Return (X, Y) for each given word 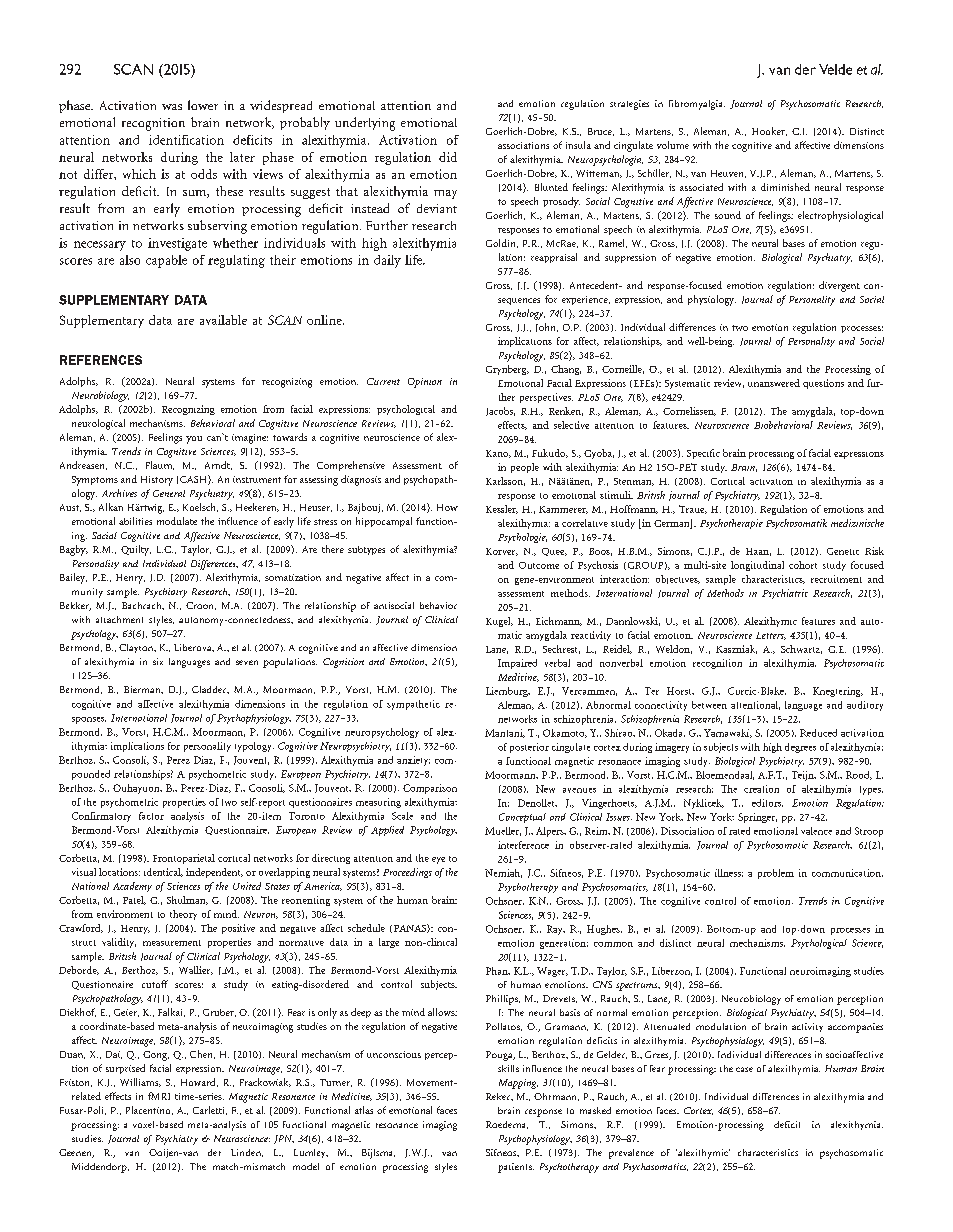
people (525, 468)
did (448, 157)
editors (767, 803)
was (172, 107)
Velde (835, 69)
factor (151, 816)
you (194, 440)
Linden (247, 1153)
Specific (703, 454)
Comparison (430, 789)
